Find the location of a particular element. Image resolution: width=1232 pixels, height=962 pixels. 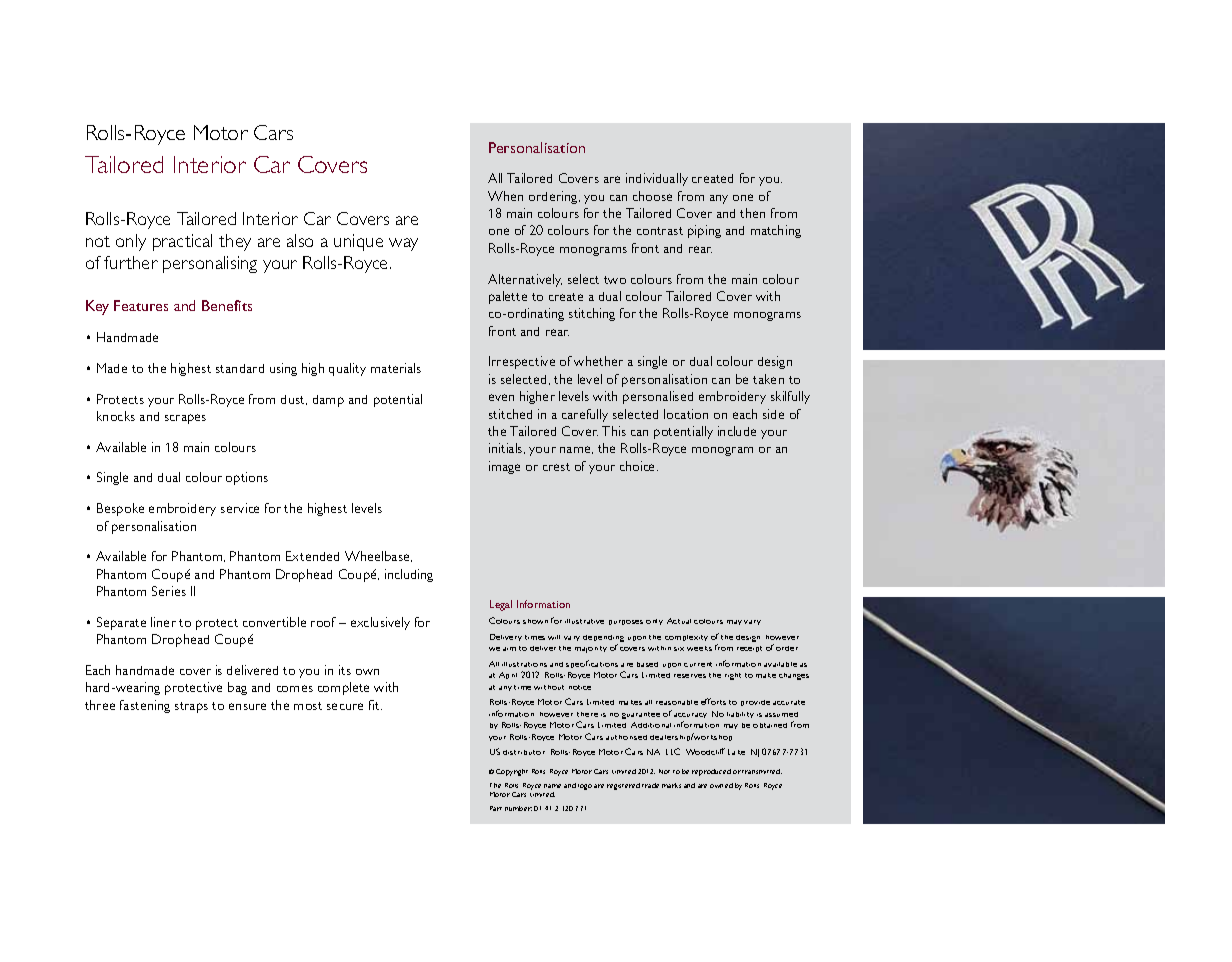

straps is located at coordinates (191, 707).
